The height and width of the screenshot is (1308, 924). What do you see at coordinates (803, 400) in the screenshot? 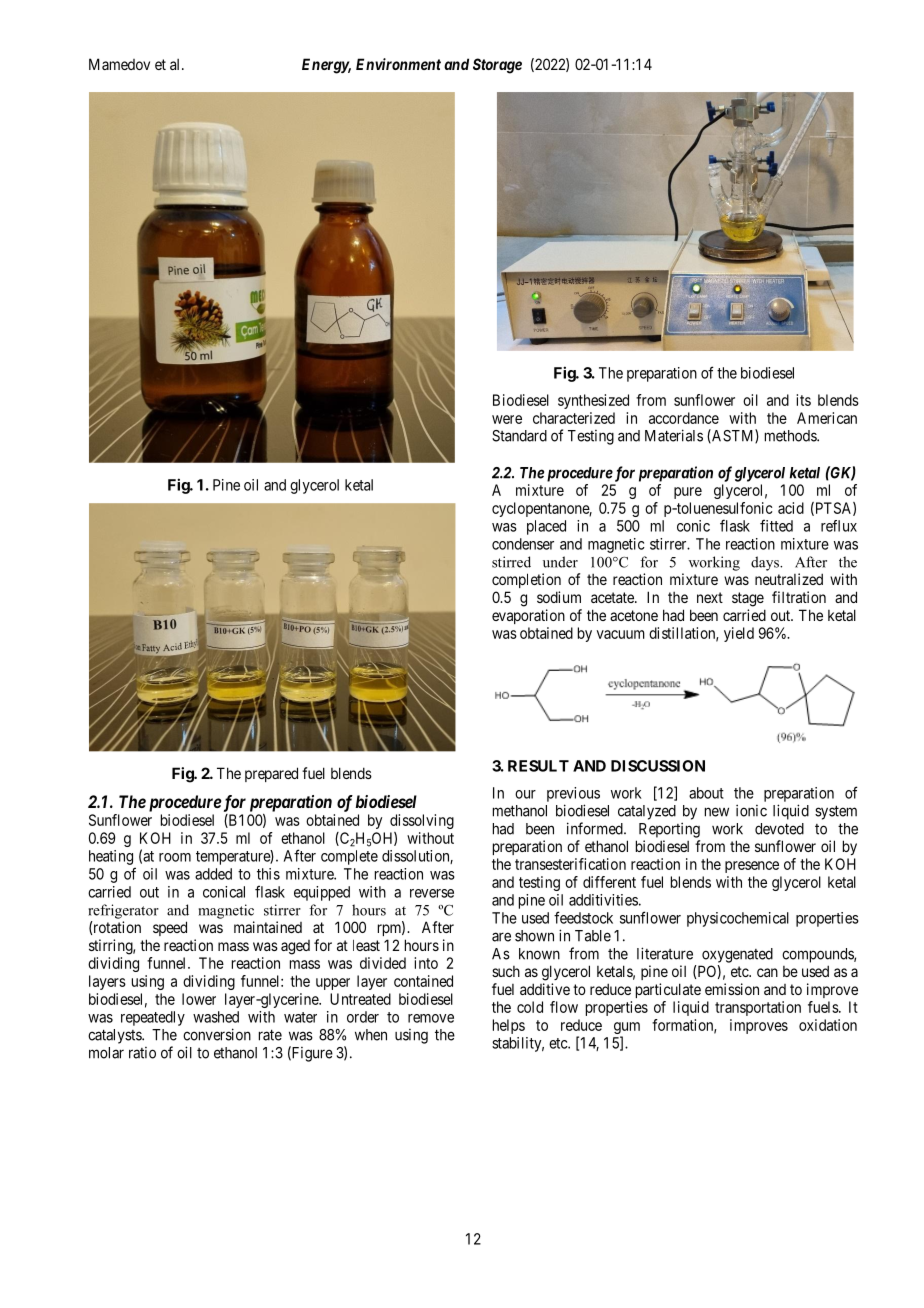
I see `its` at bounding box center [803, 400].
